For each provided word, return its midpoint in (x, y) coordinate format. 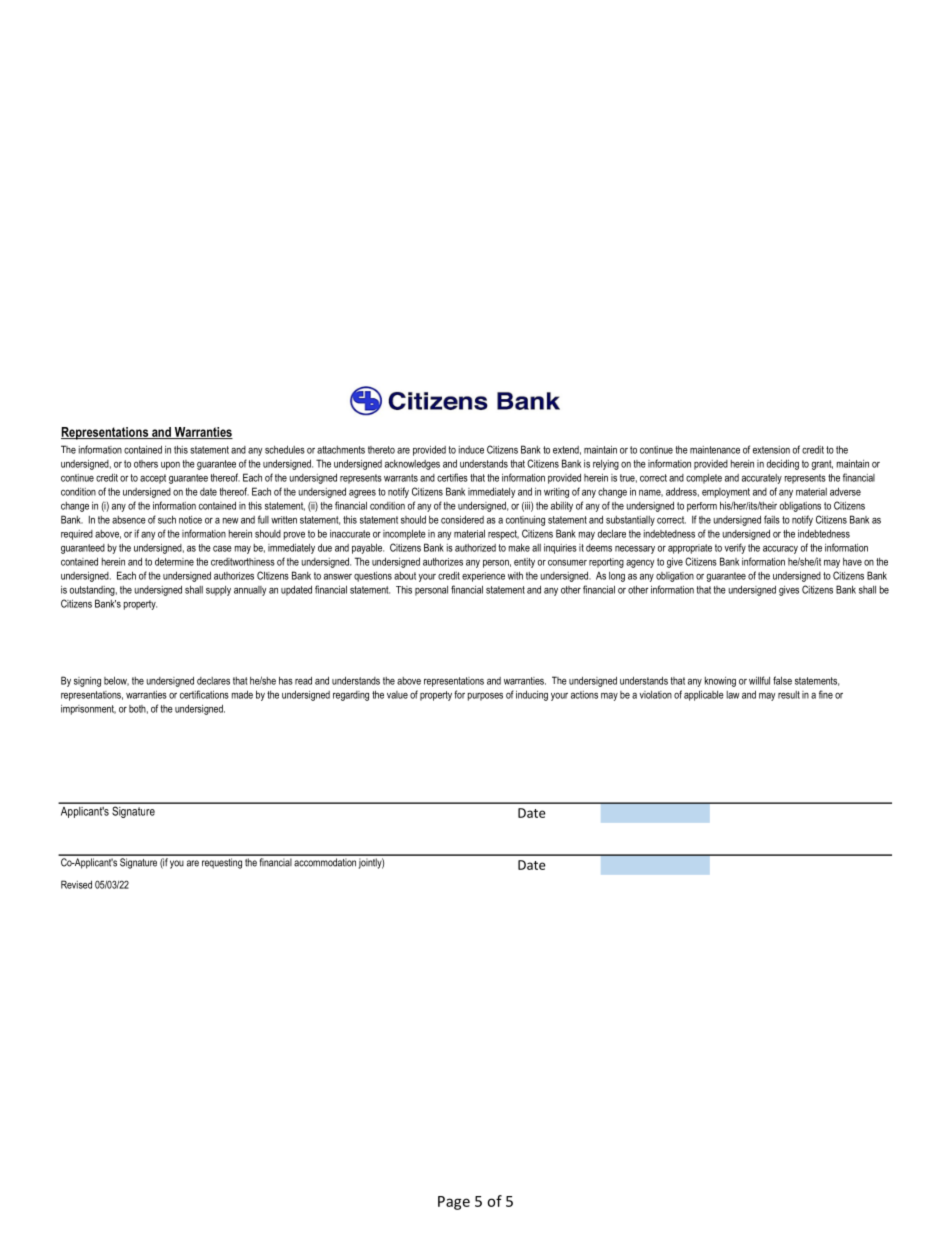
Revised (76, 884)
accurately (762, 479)
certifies (452, 477)
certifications (204, 694)
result (789, 695)
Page (454, 1203)
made (242, 694)
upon (170, 466)
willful (759, 680)
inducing (532, 695)
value (397, 695)
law (732, 695)
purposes (485, 697)
